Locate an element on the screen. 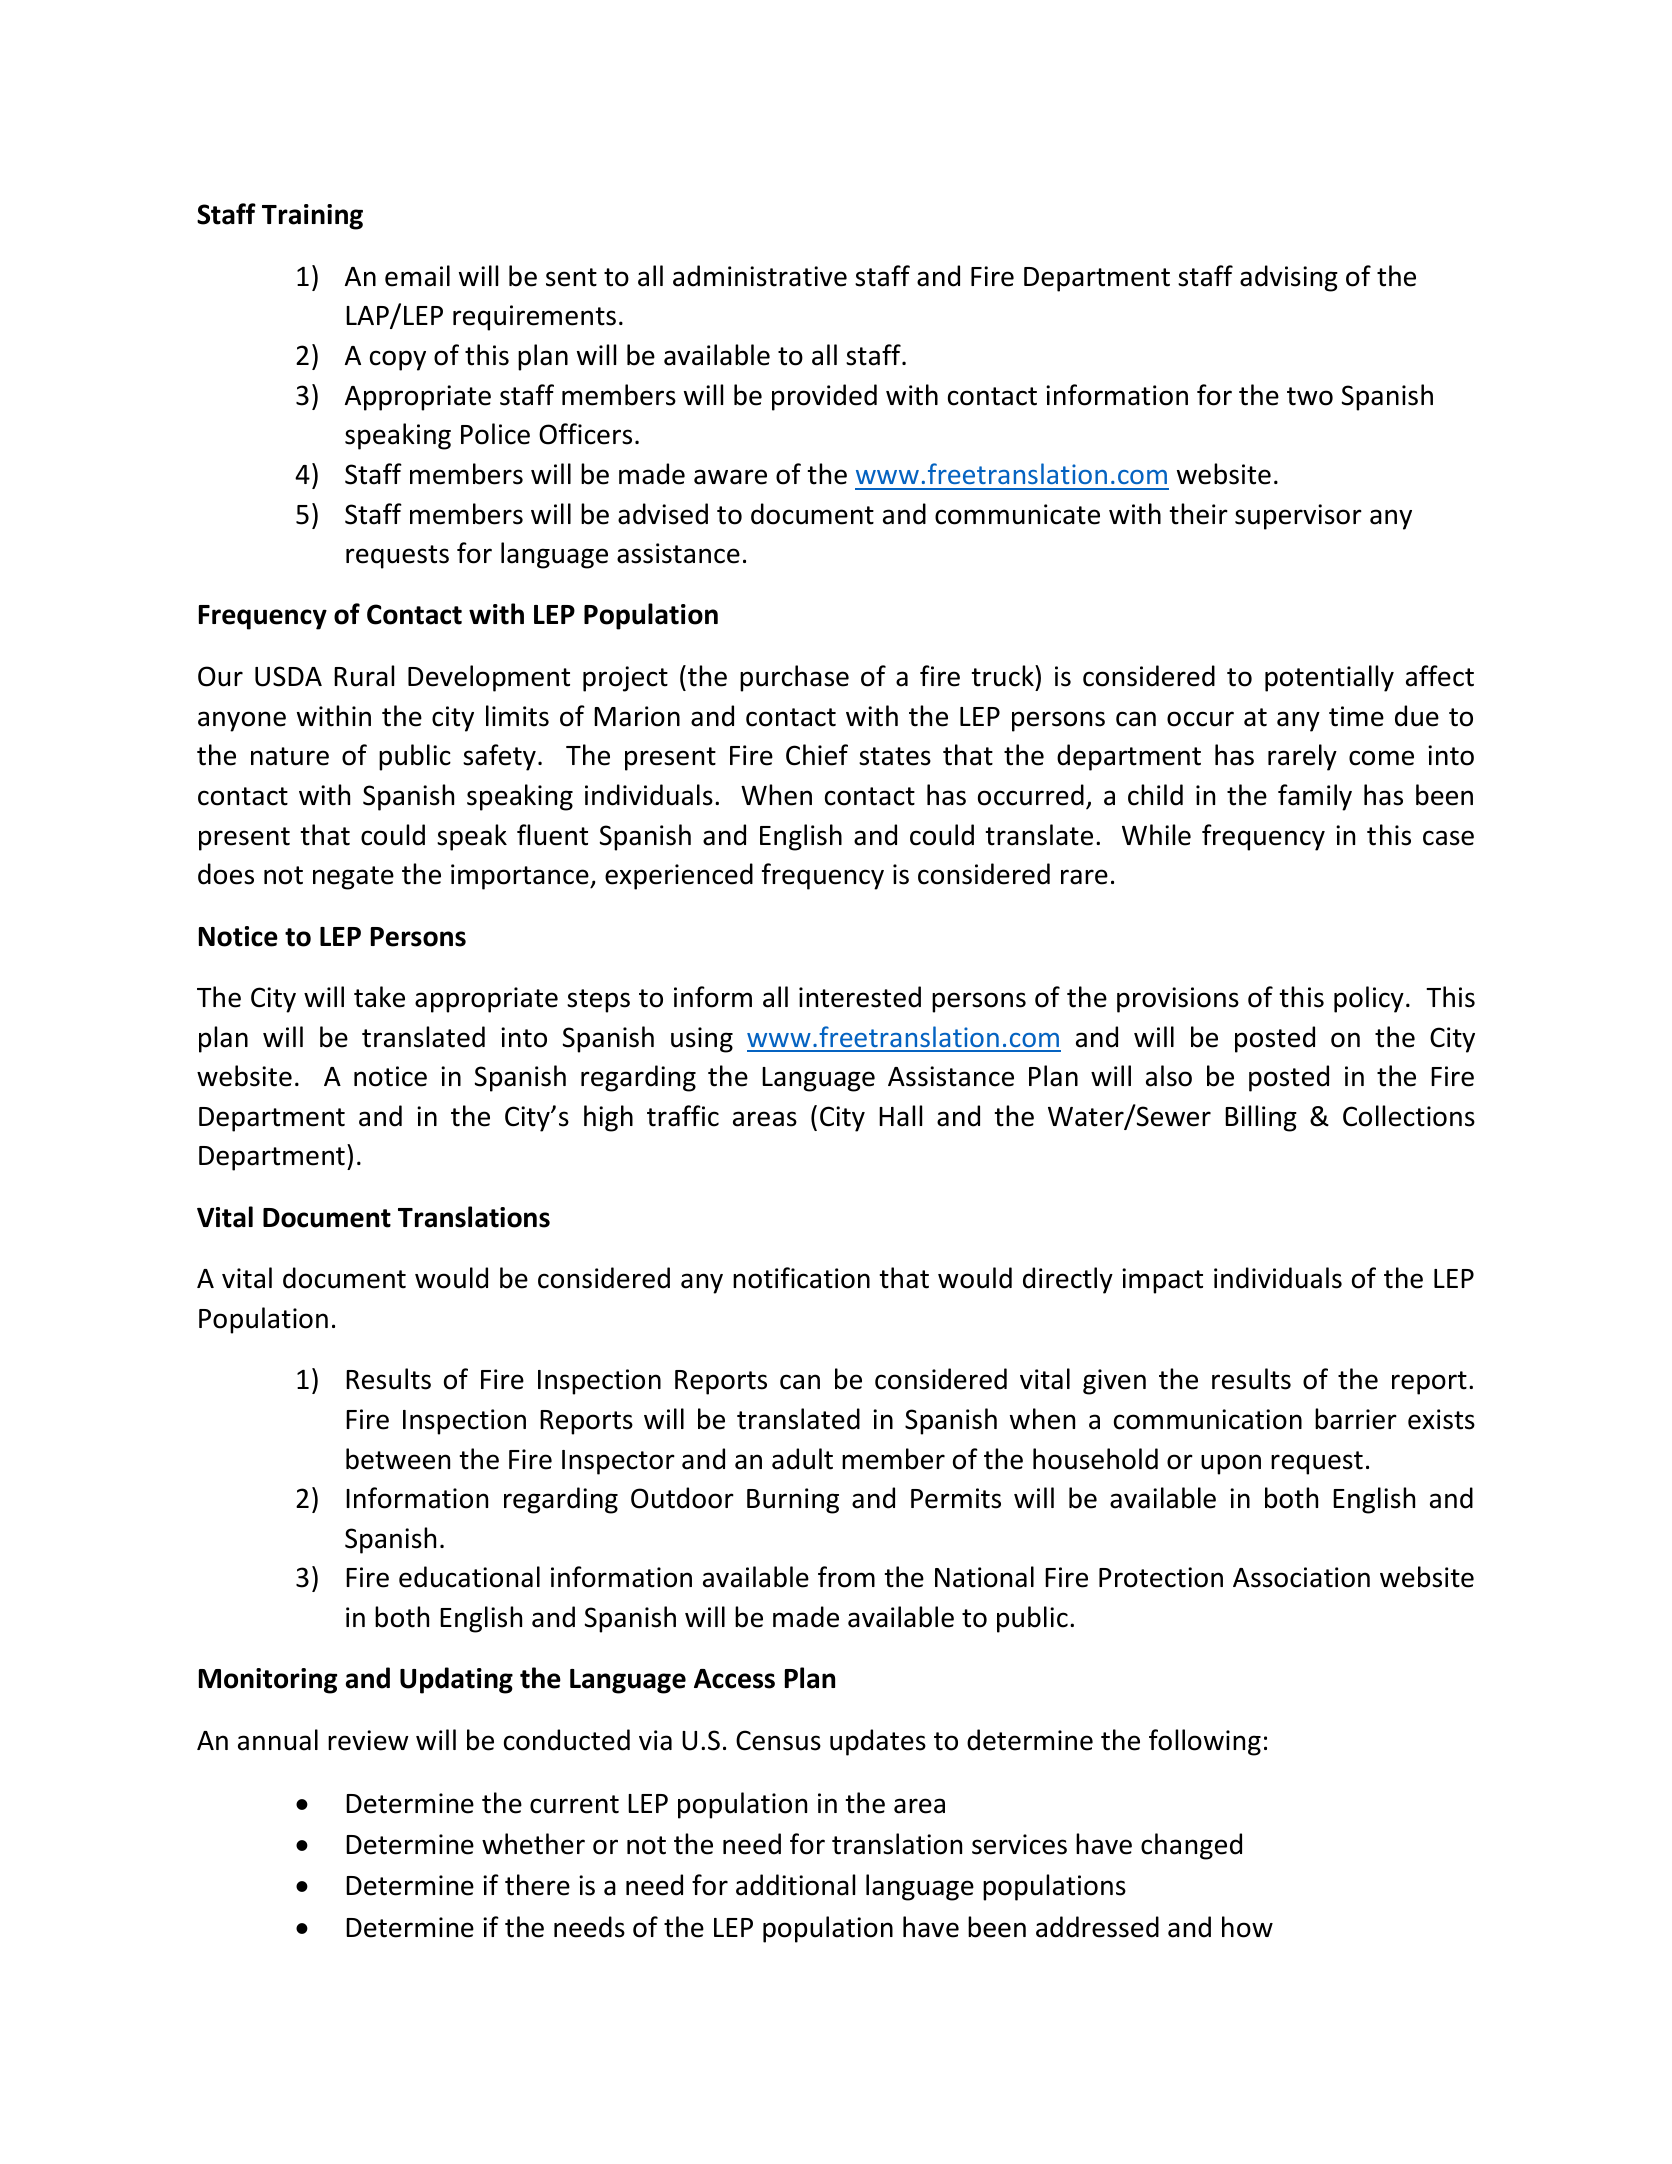 The image size is (1672, 2164). Hall is located at coordinates (900, 1116).
